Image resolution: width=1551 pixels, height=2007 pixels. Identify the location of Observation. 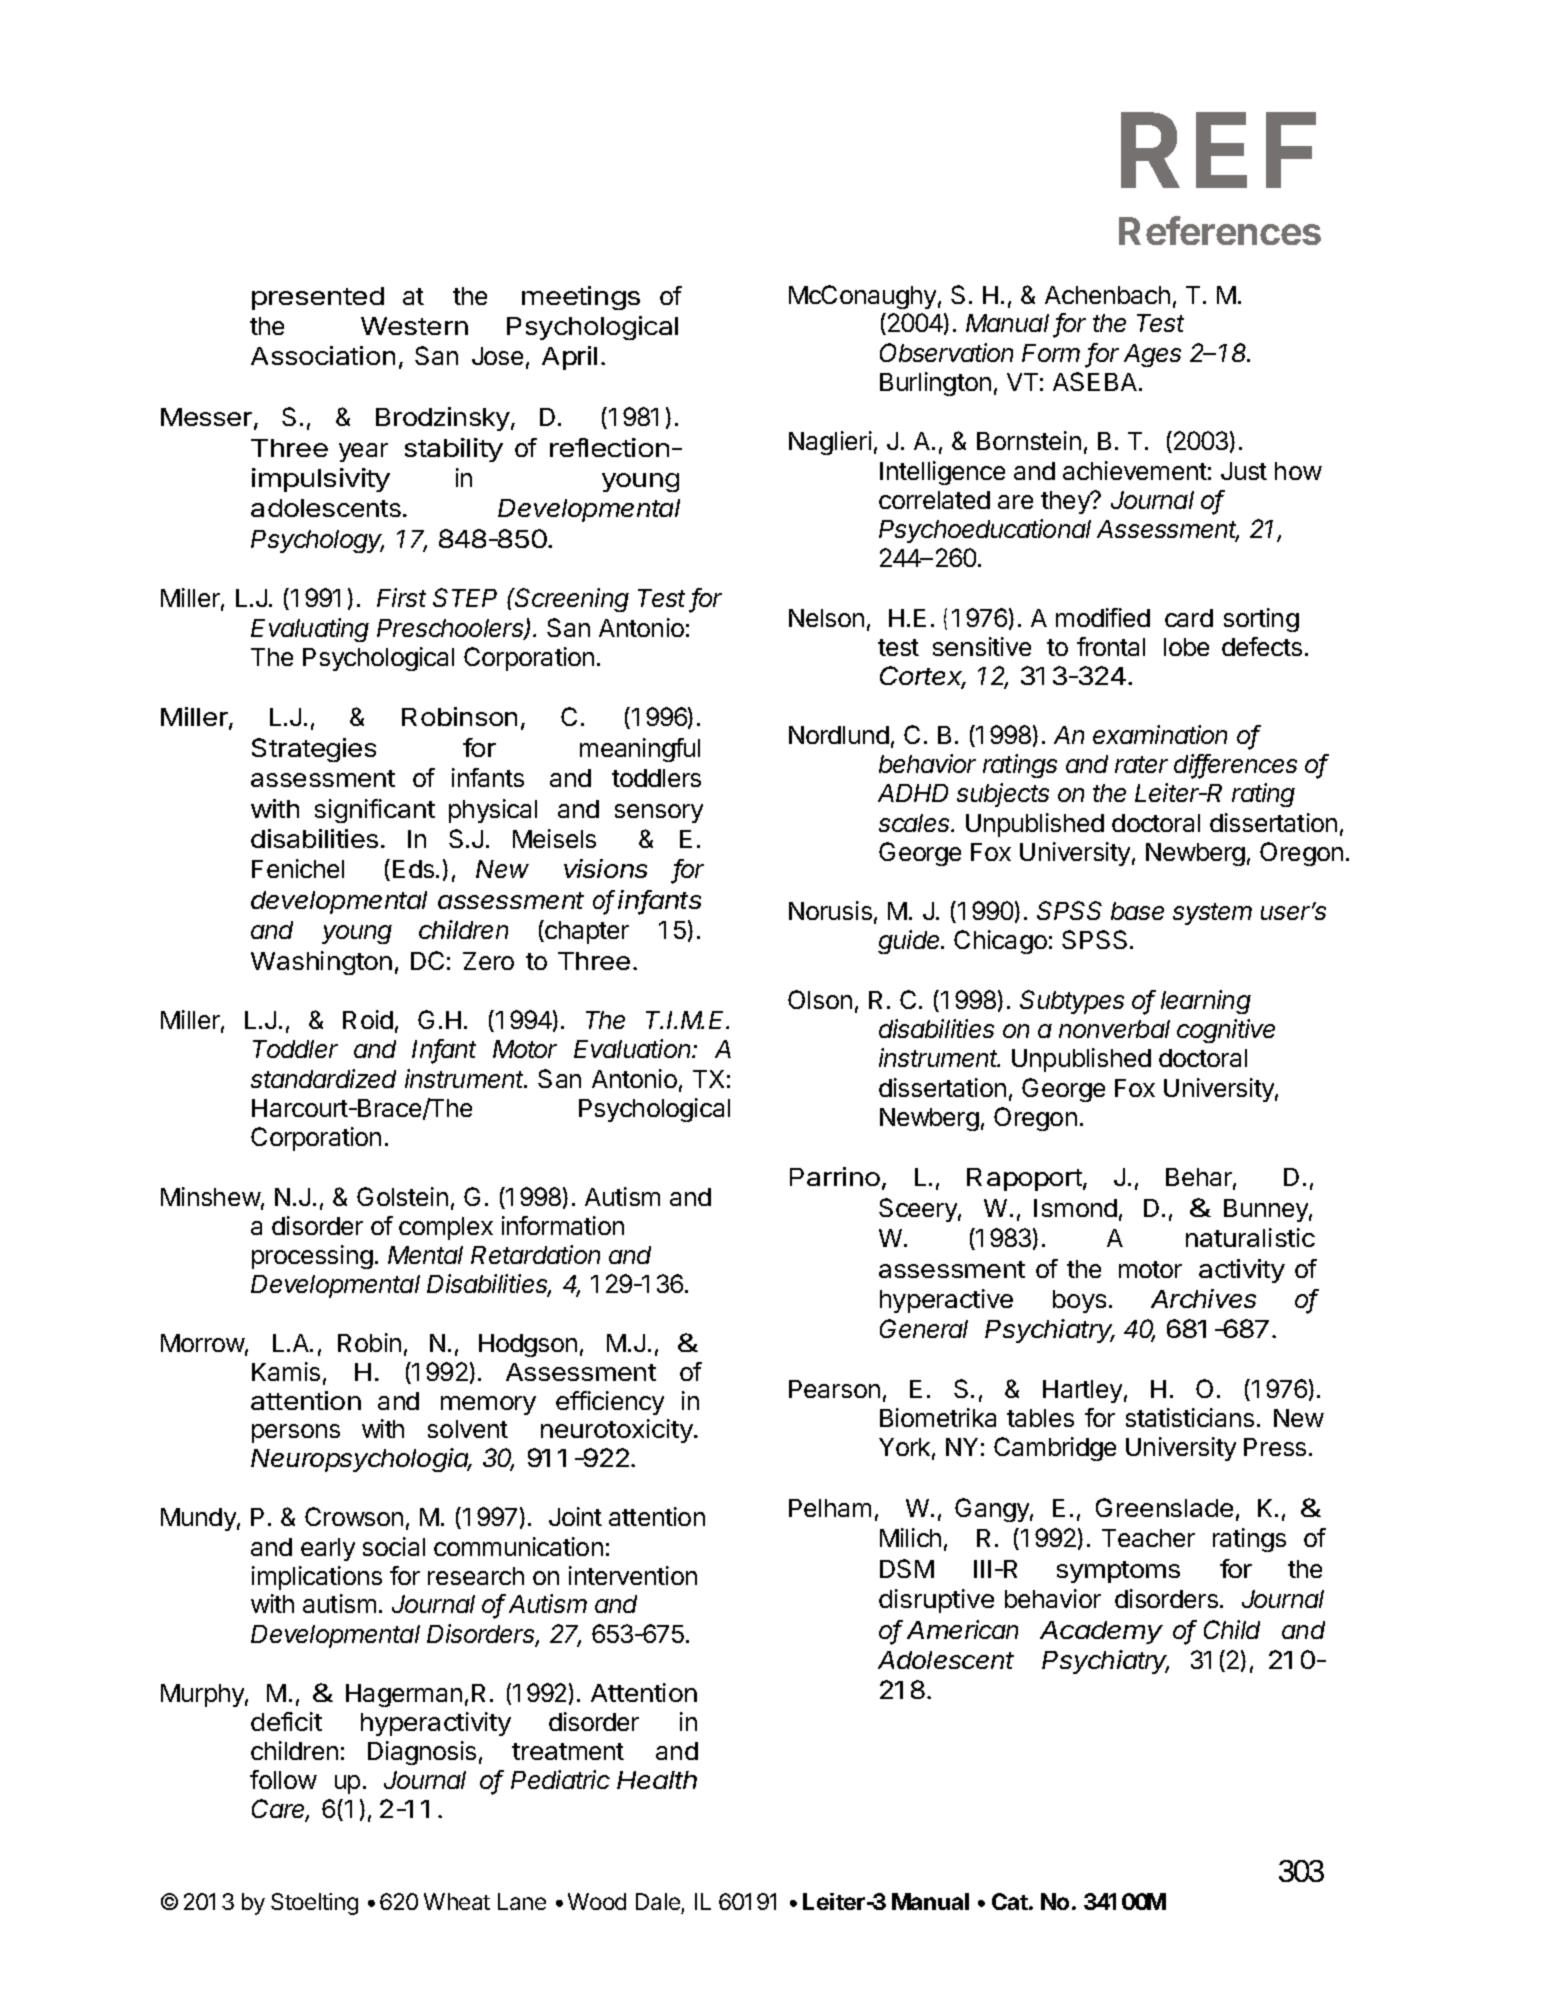
(946, 352).
